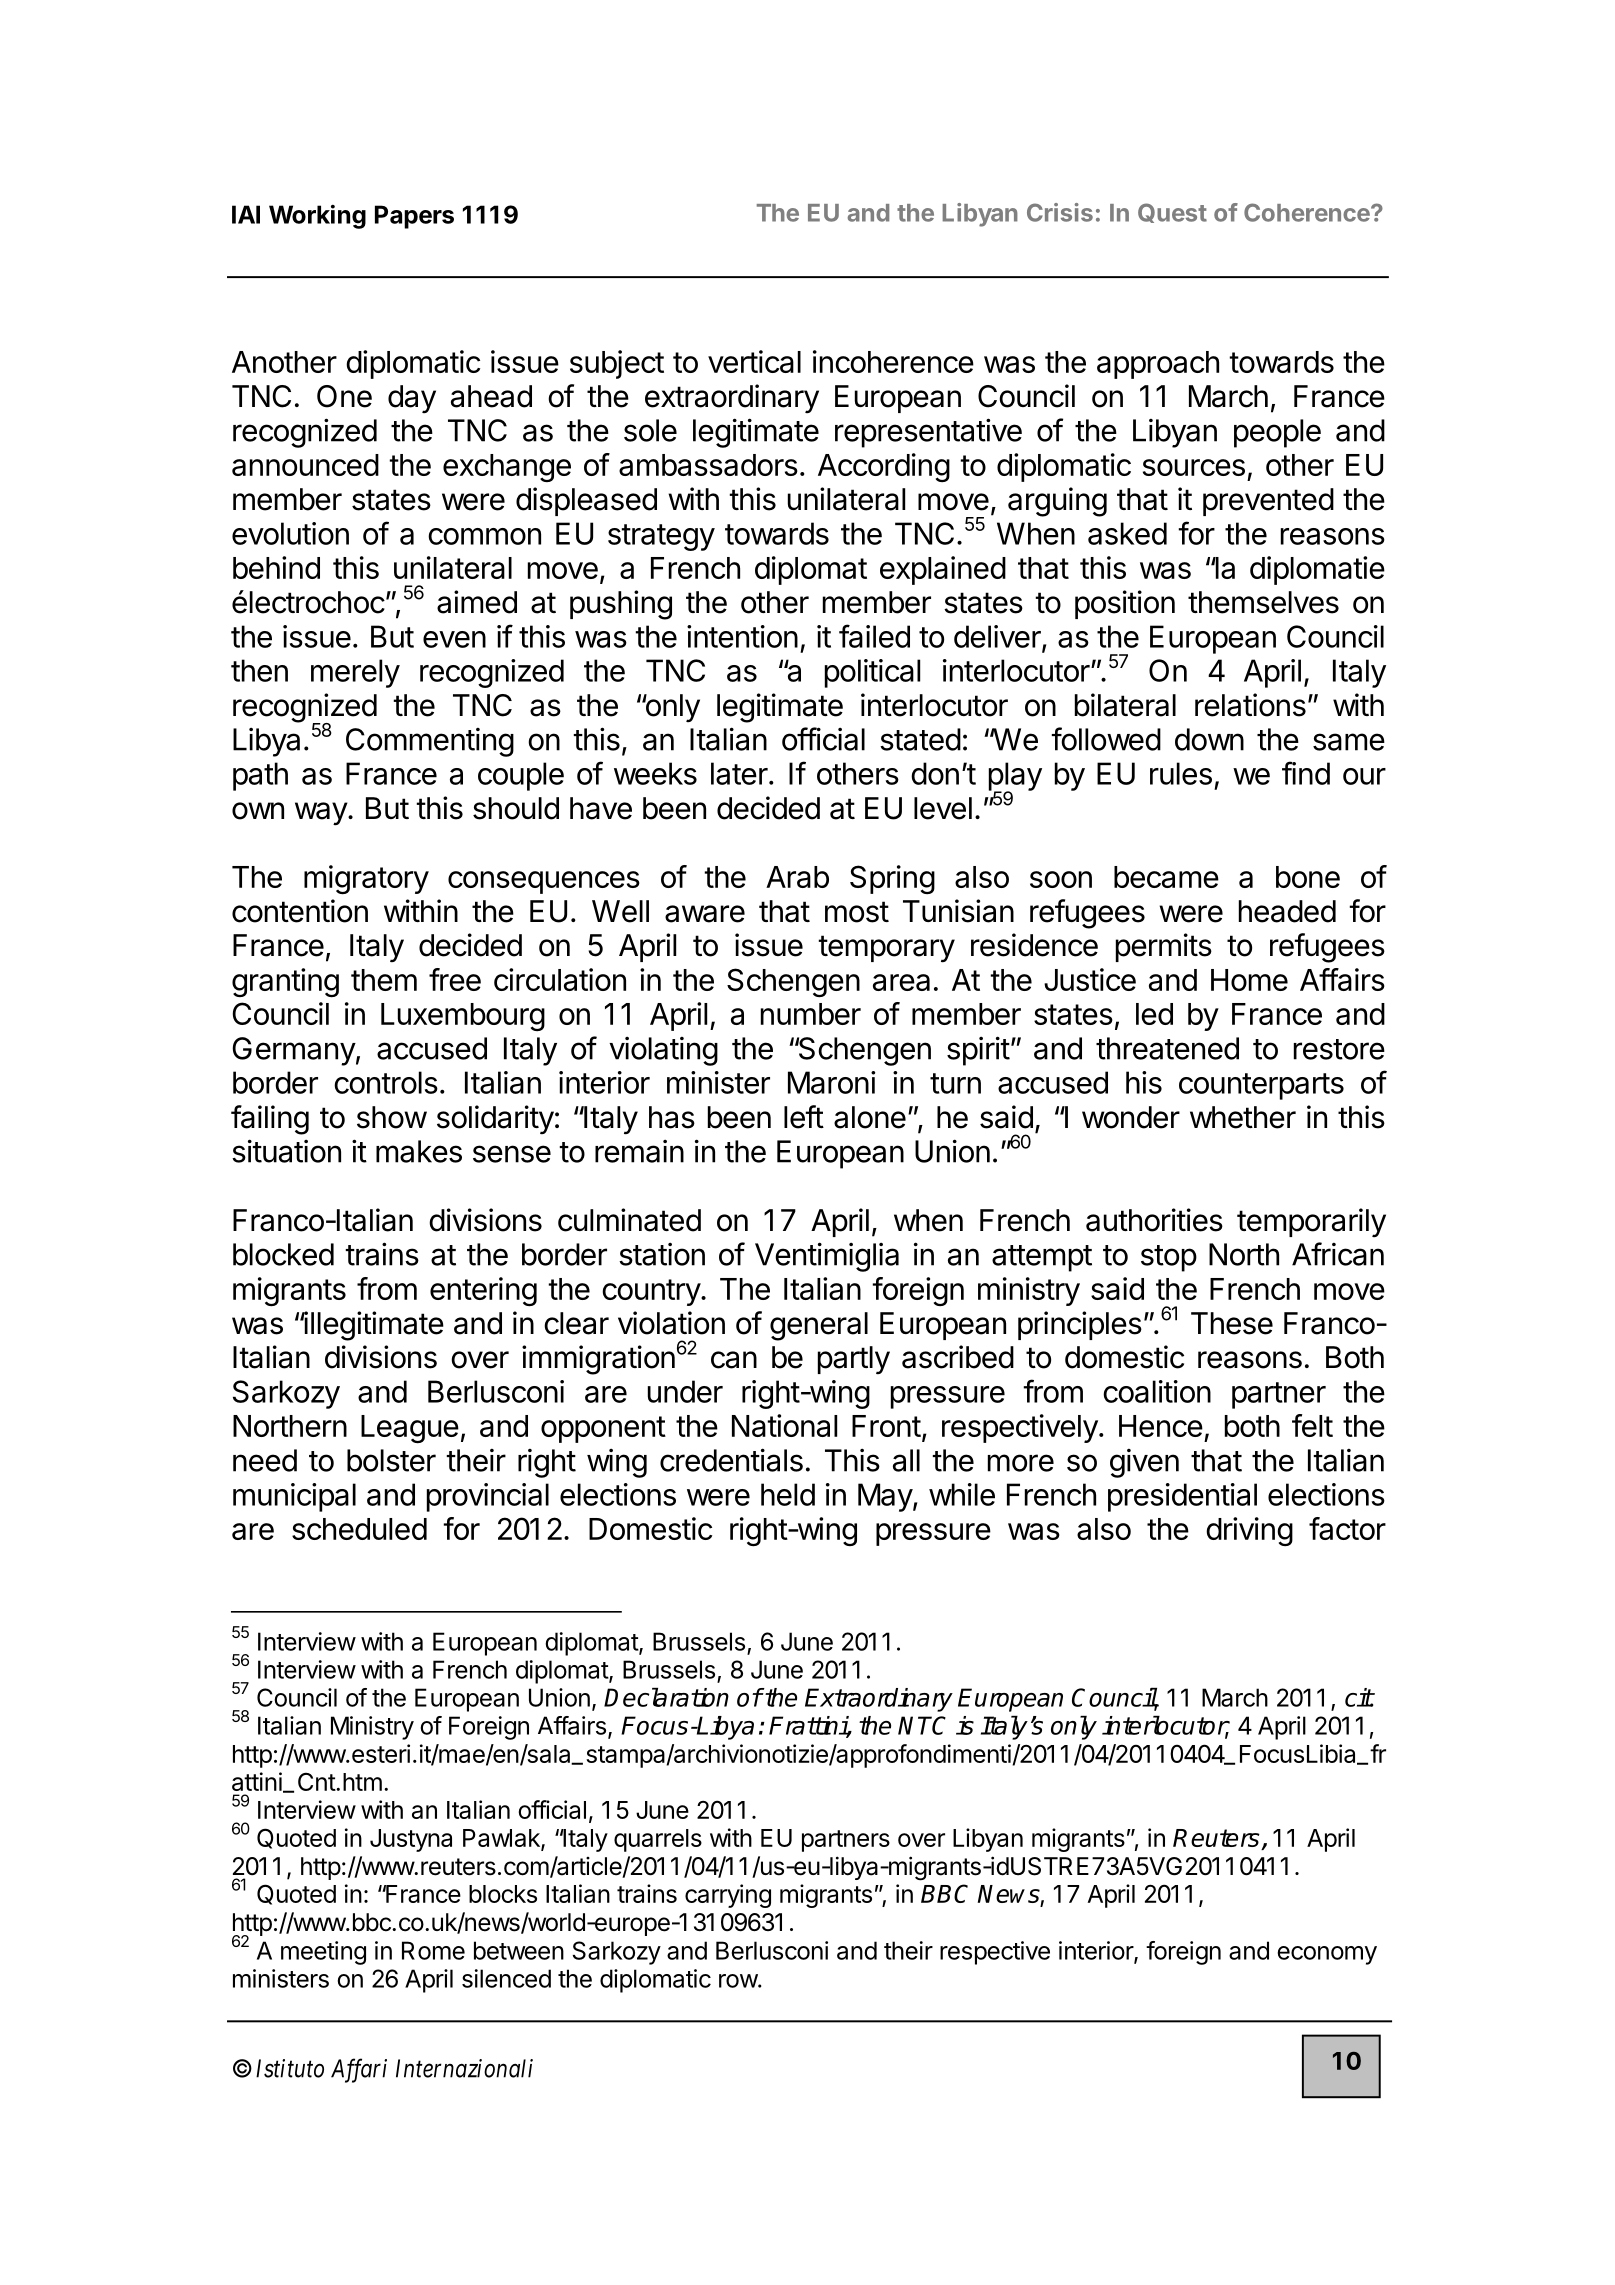 Image resolution: width=1615 pixels, height=2285 pixels. Describe the element at coordinates (1250, 705) in the image. I see `relations` at that location.
